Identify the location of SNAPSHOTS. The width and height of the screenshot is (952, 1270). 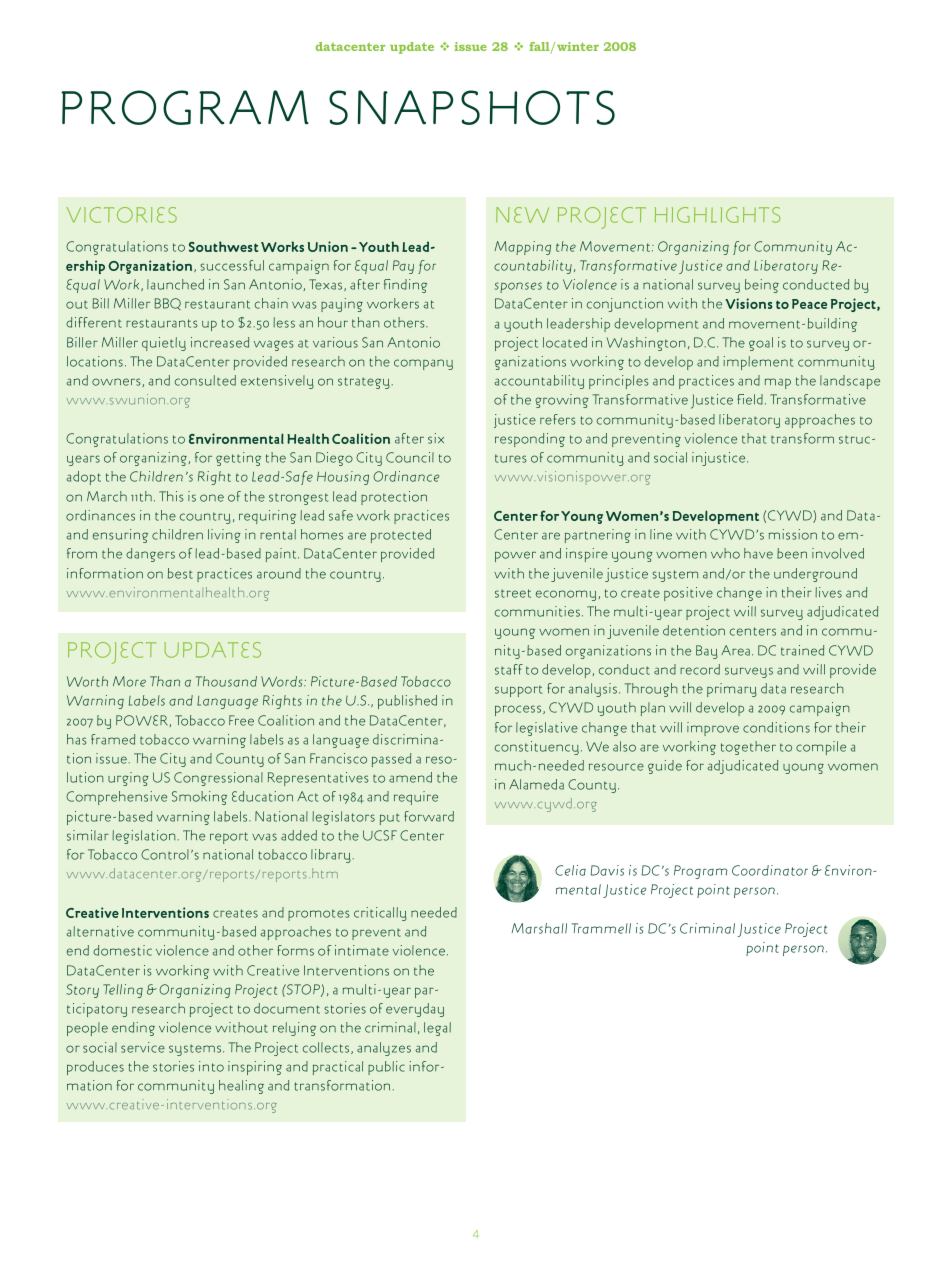
(472, 107).
